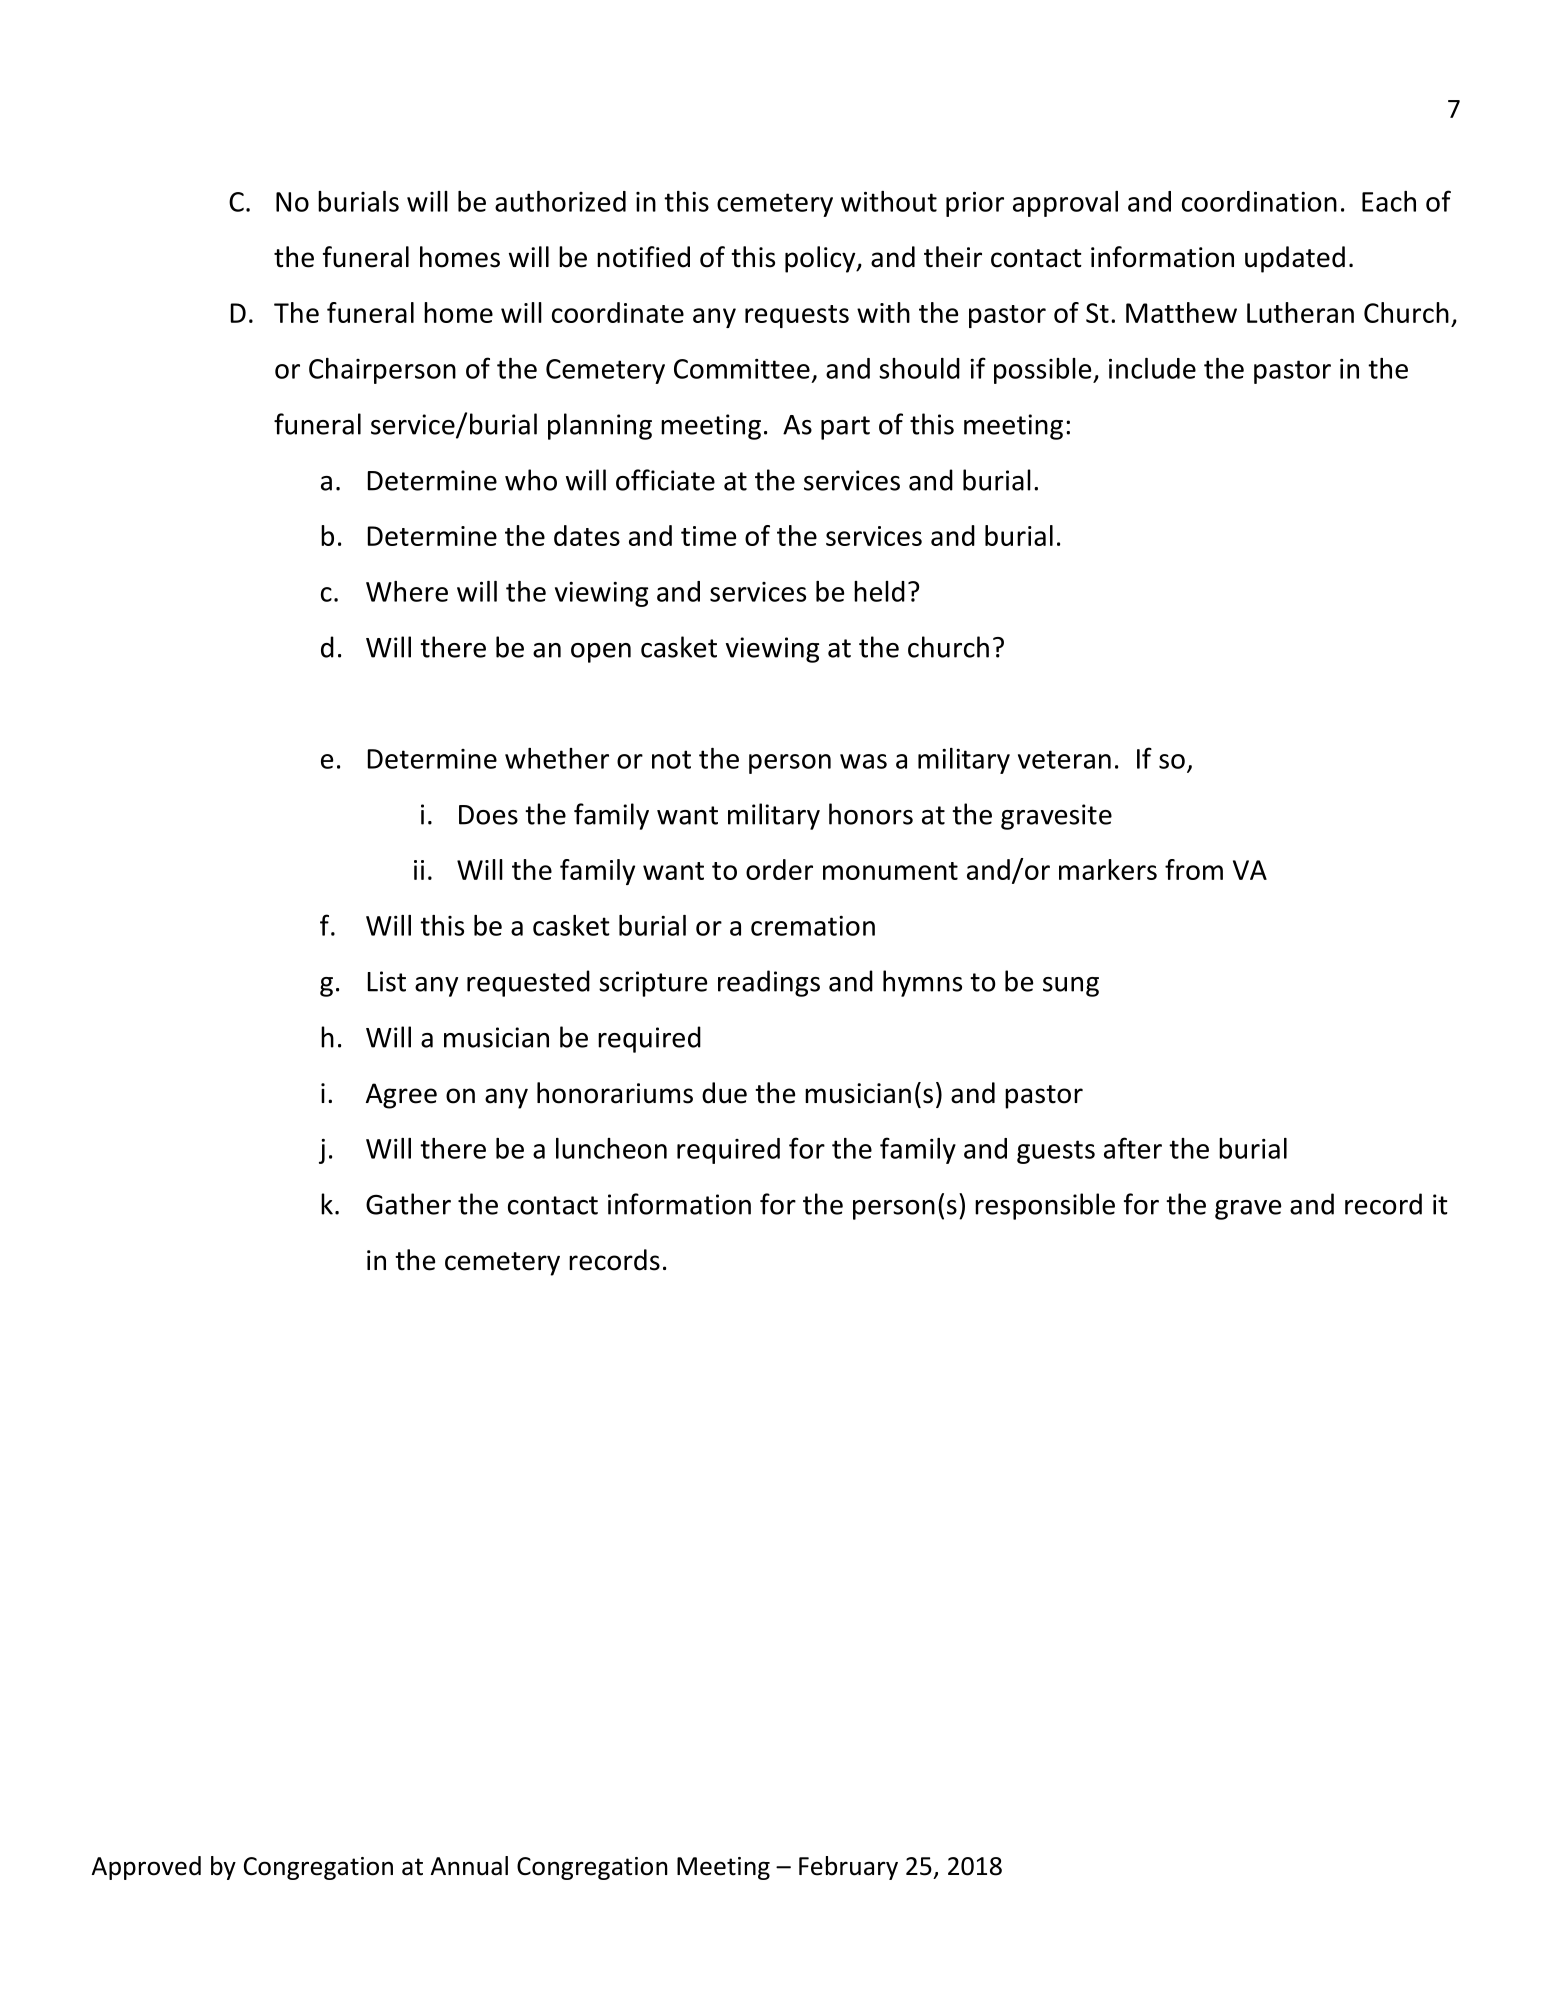 This screenshot has height=2008, width=1552. Describe the element at coordinates (1133, 1148) in the screenshot. I see `after` at that location.
